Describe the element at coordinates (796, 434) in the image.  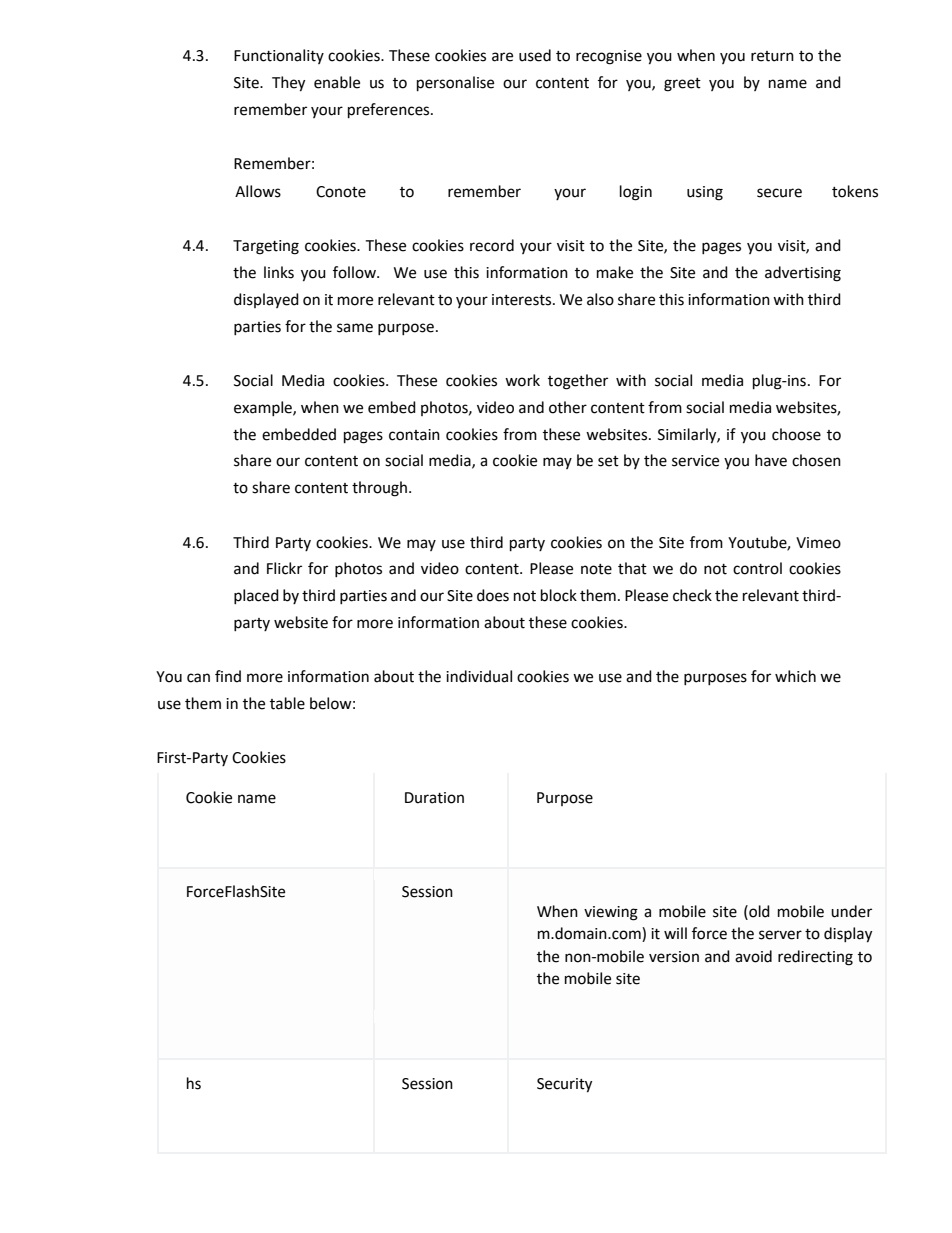
I see `choose` at that location.
